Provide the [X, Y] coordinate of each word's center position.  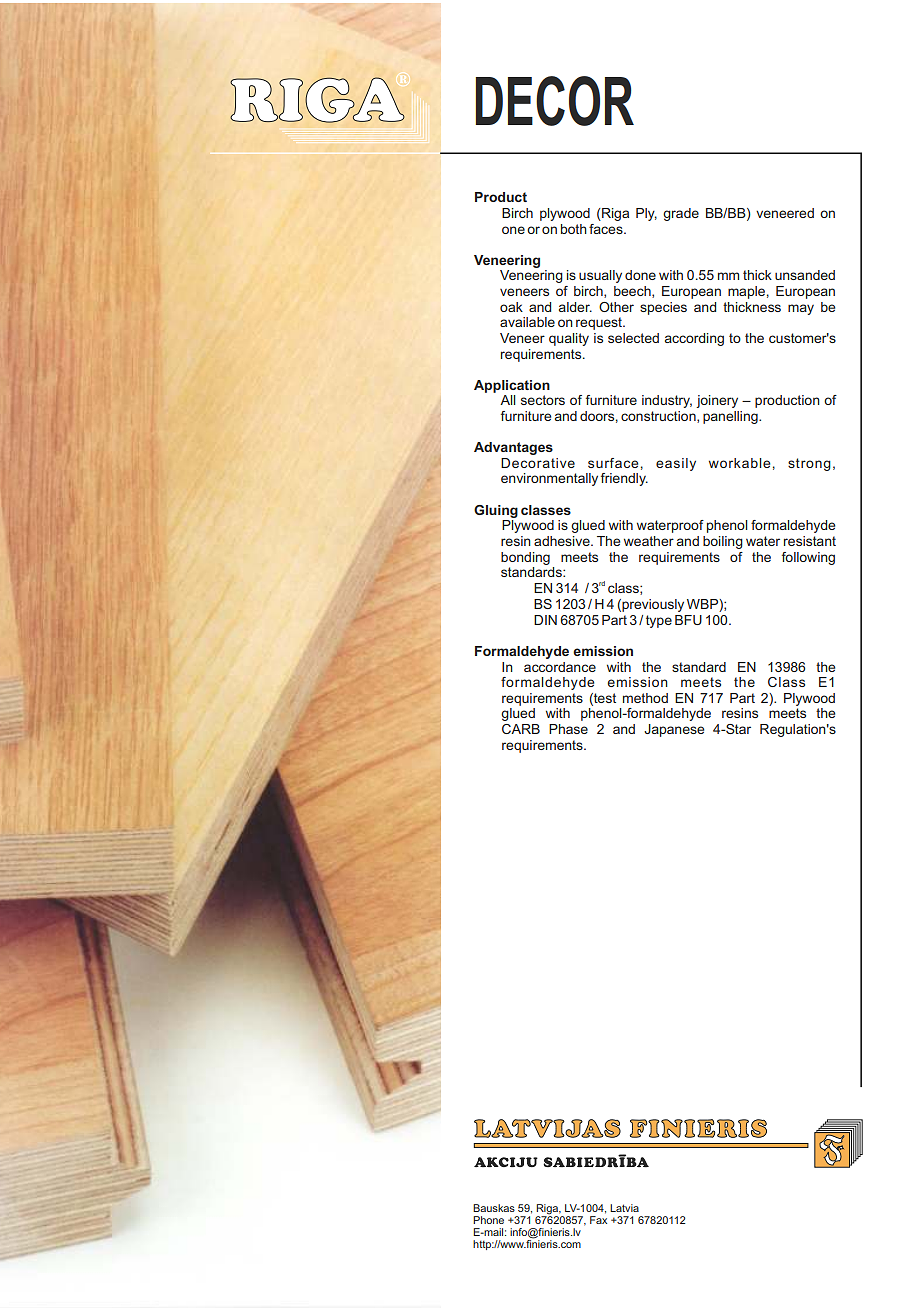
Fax [598, 1220]
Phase [568, 729]
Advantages [513, 448]
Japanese [674, 730]
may [801, 309]
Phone [488, 1220]
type [659, 621]
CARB [521, 729]
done [640, 275]
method [645, 698]
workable [739, 463]
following [808, 558]
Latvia [624, 1208]
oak [511, 307]
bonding [525, 558]
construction [659, 417]
